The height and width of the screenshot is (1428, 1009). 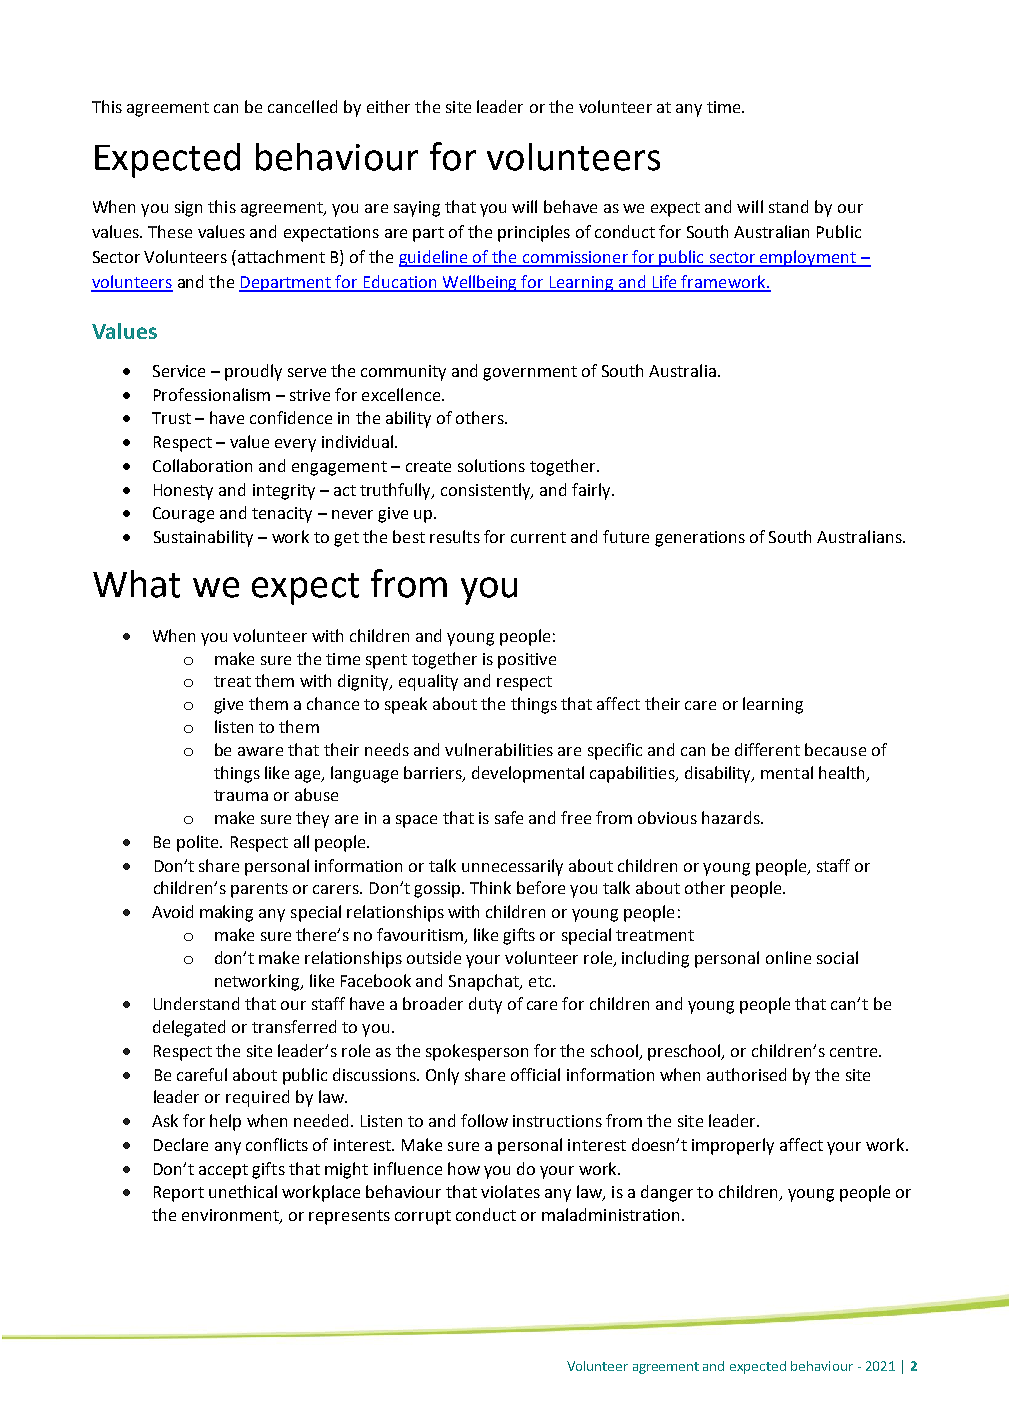 I want to click on positive, so click(x=527, y=661).
